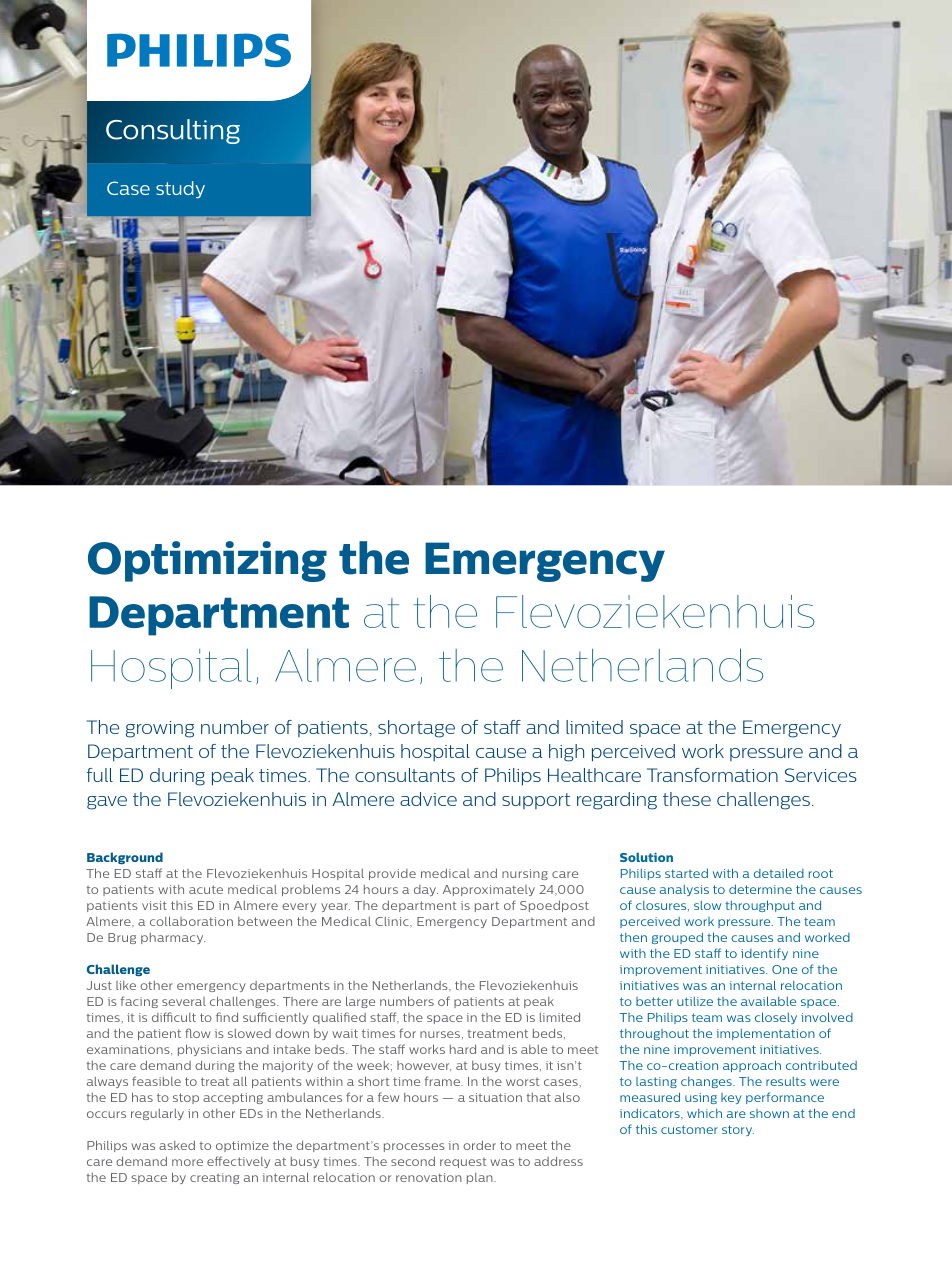  What do you see at coordinates (180, 189) in the page?
I see `study` at bounding box center [180, 189].
